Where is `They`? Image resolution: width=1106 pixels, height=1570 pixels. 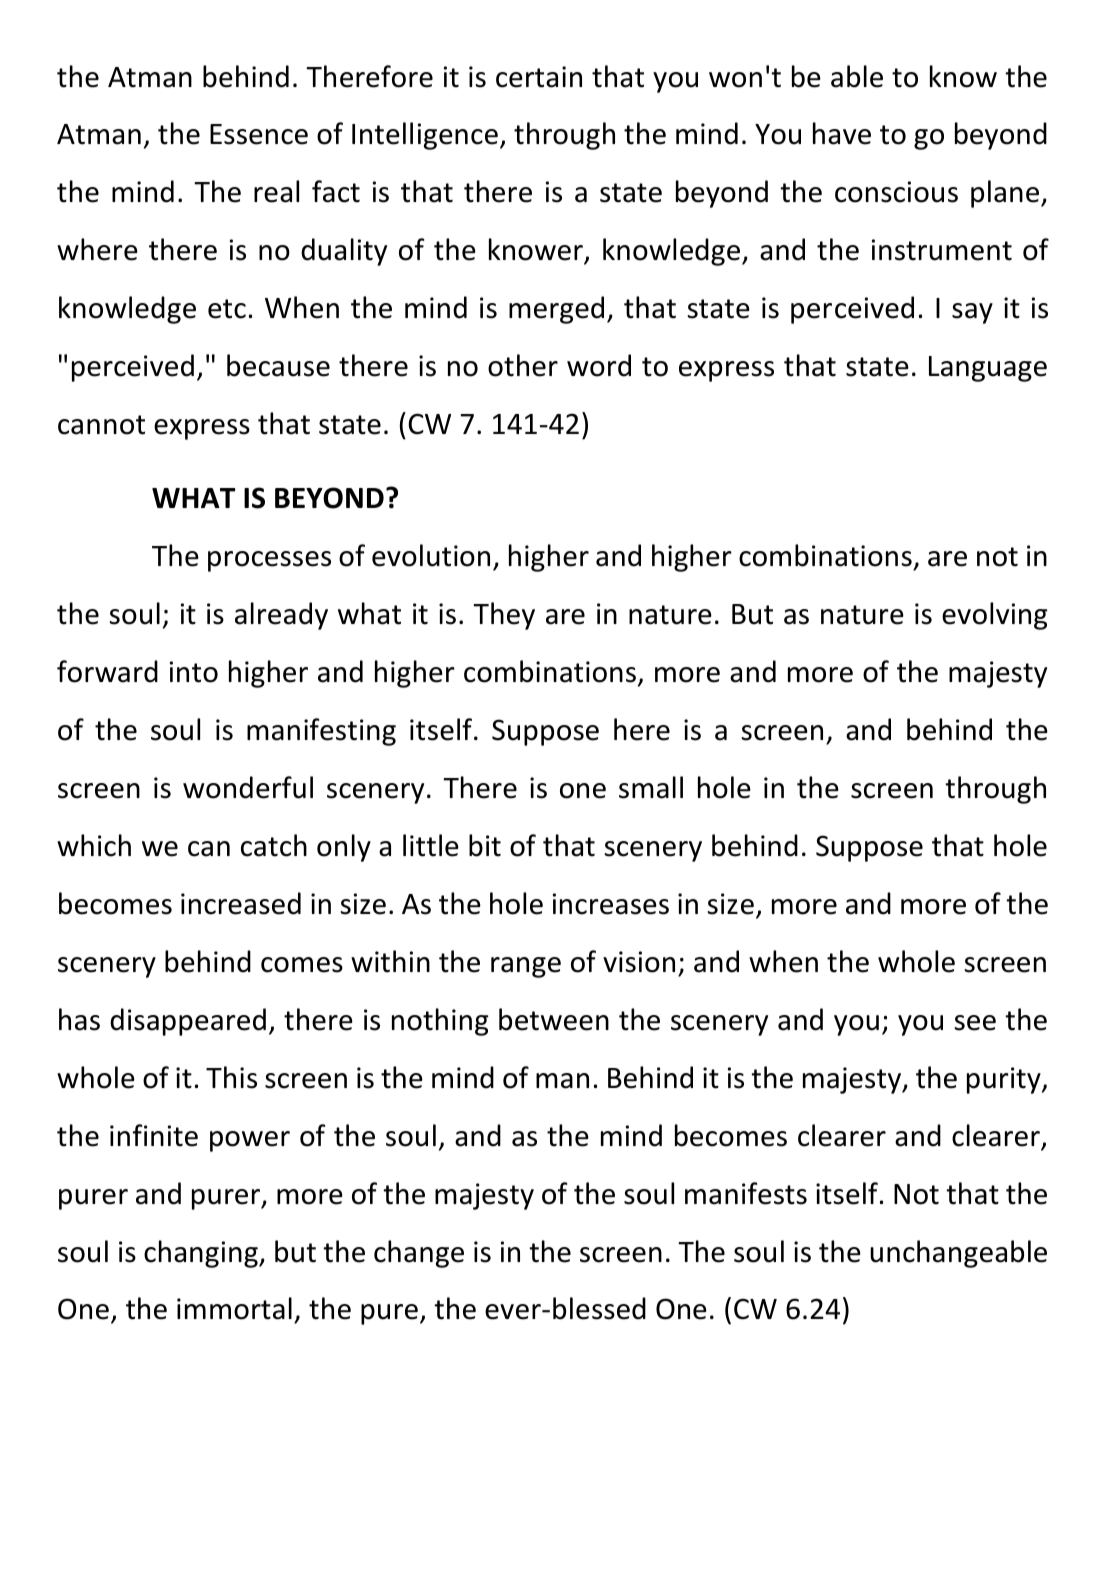
They is located at coordinates (504, 616).
